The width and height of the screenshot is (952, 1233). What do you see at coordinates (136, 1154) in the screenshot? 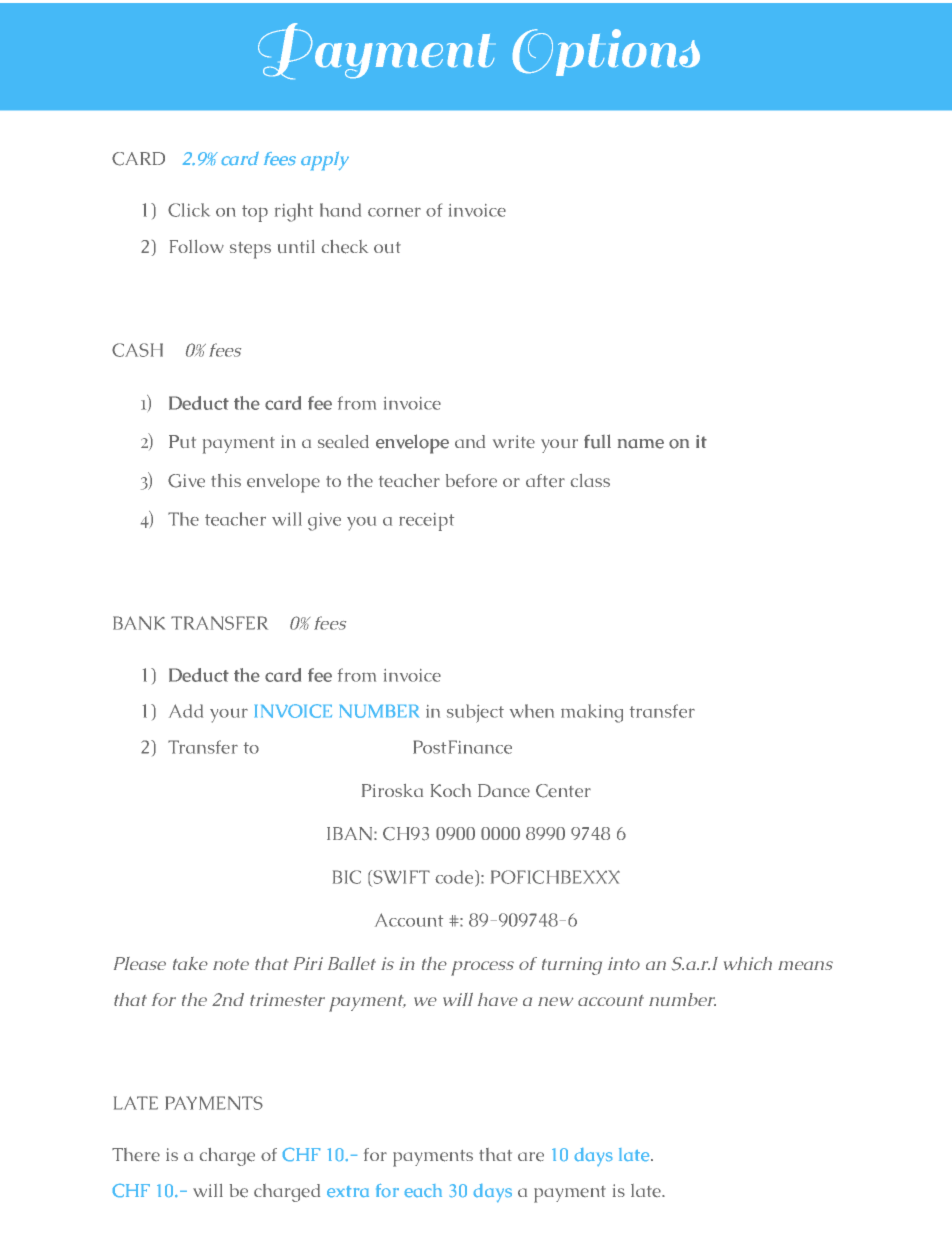
I see `There` at bounding box center [136, 1154].
